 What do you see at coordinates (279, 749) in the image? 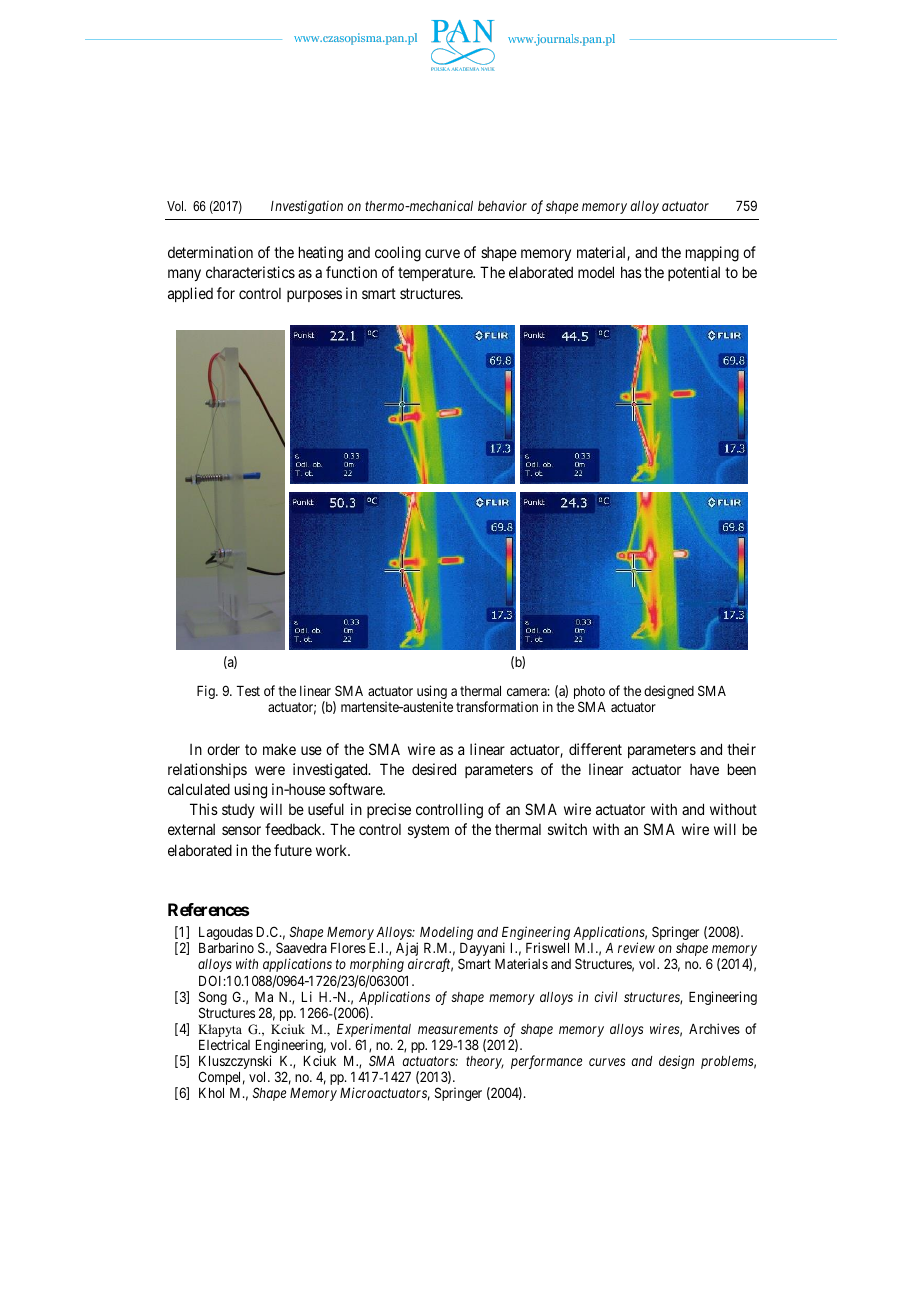
I see `make` at bounding box center [279, 749].
